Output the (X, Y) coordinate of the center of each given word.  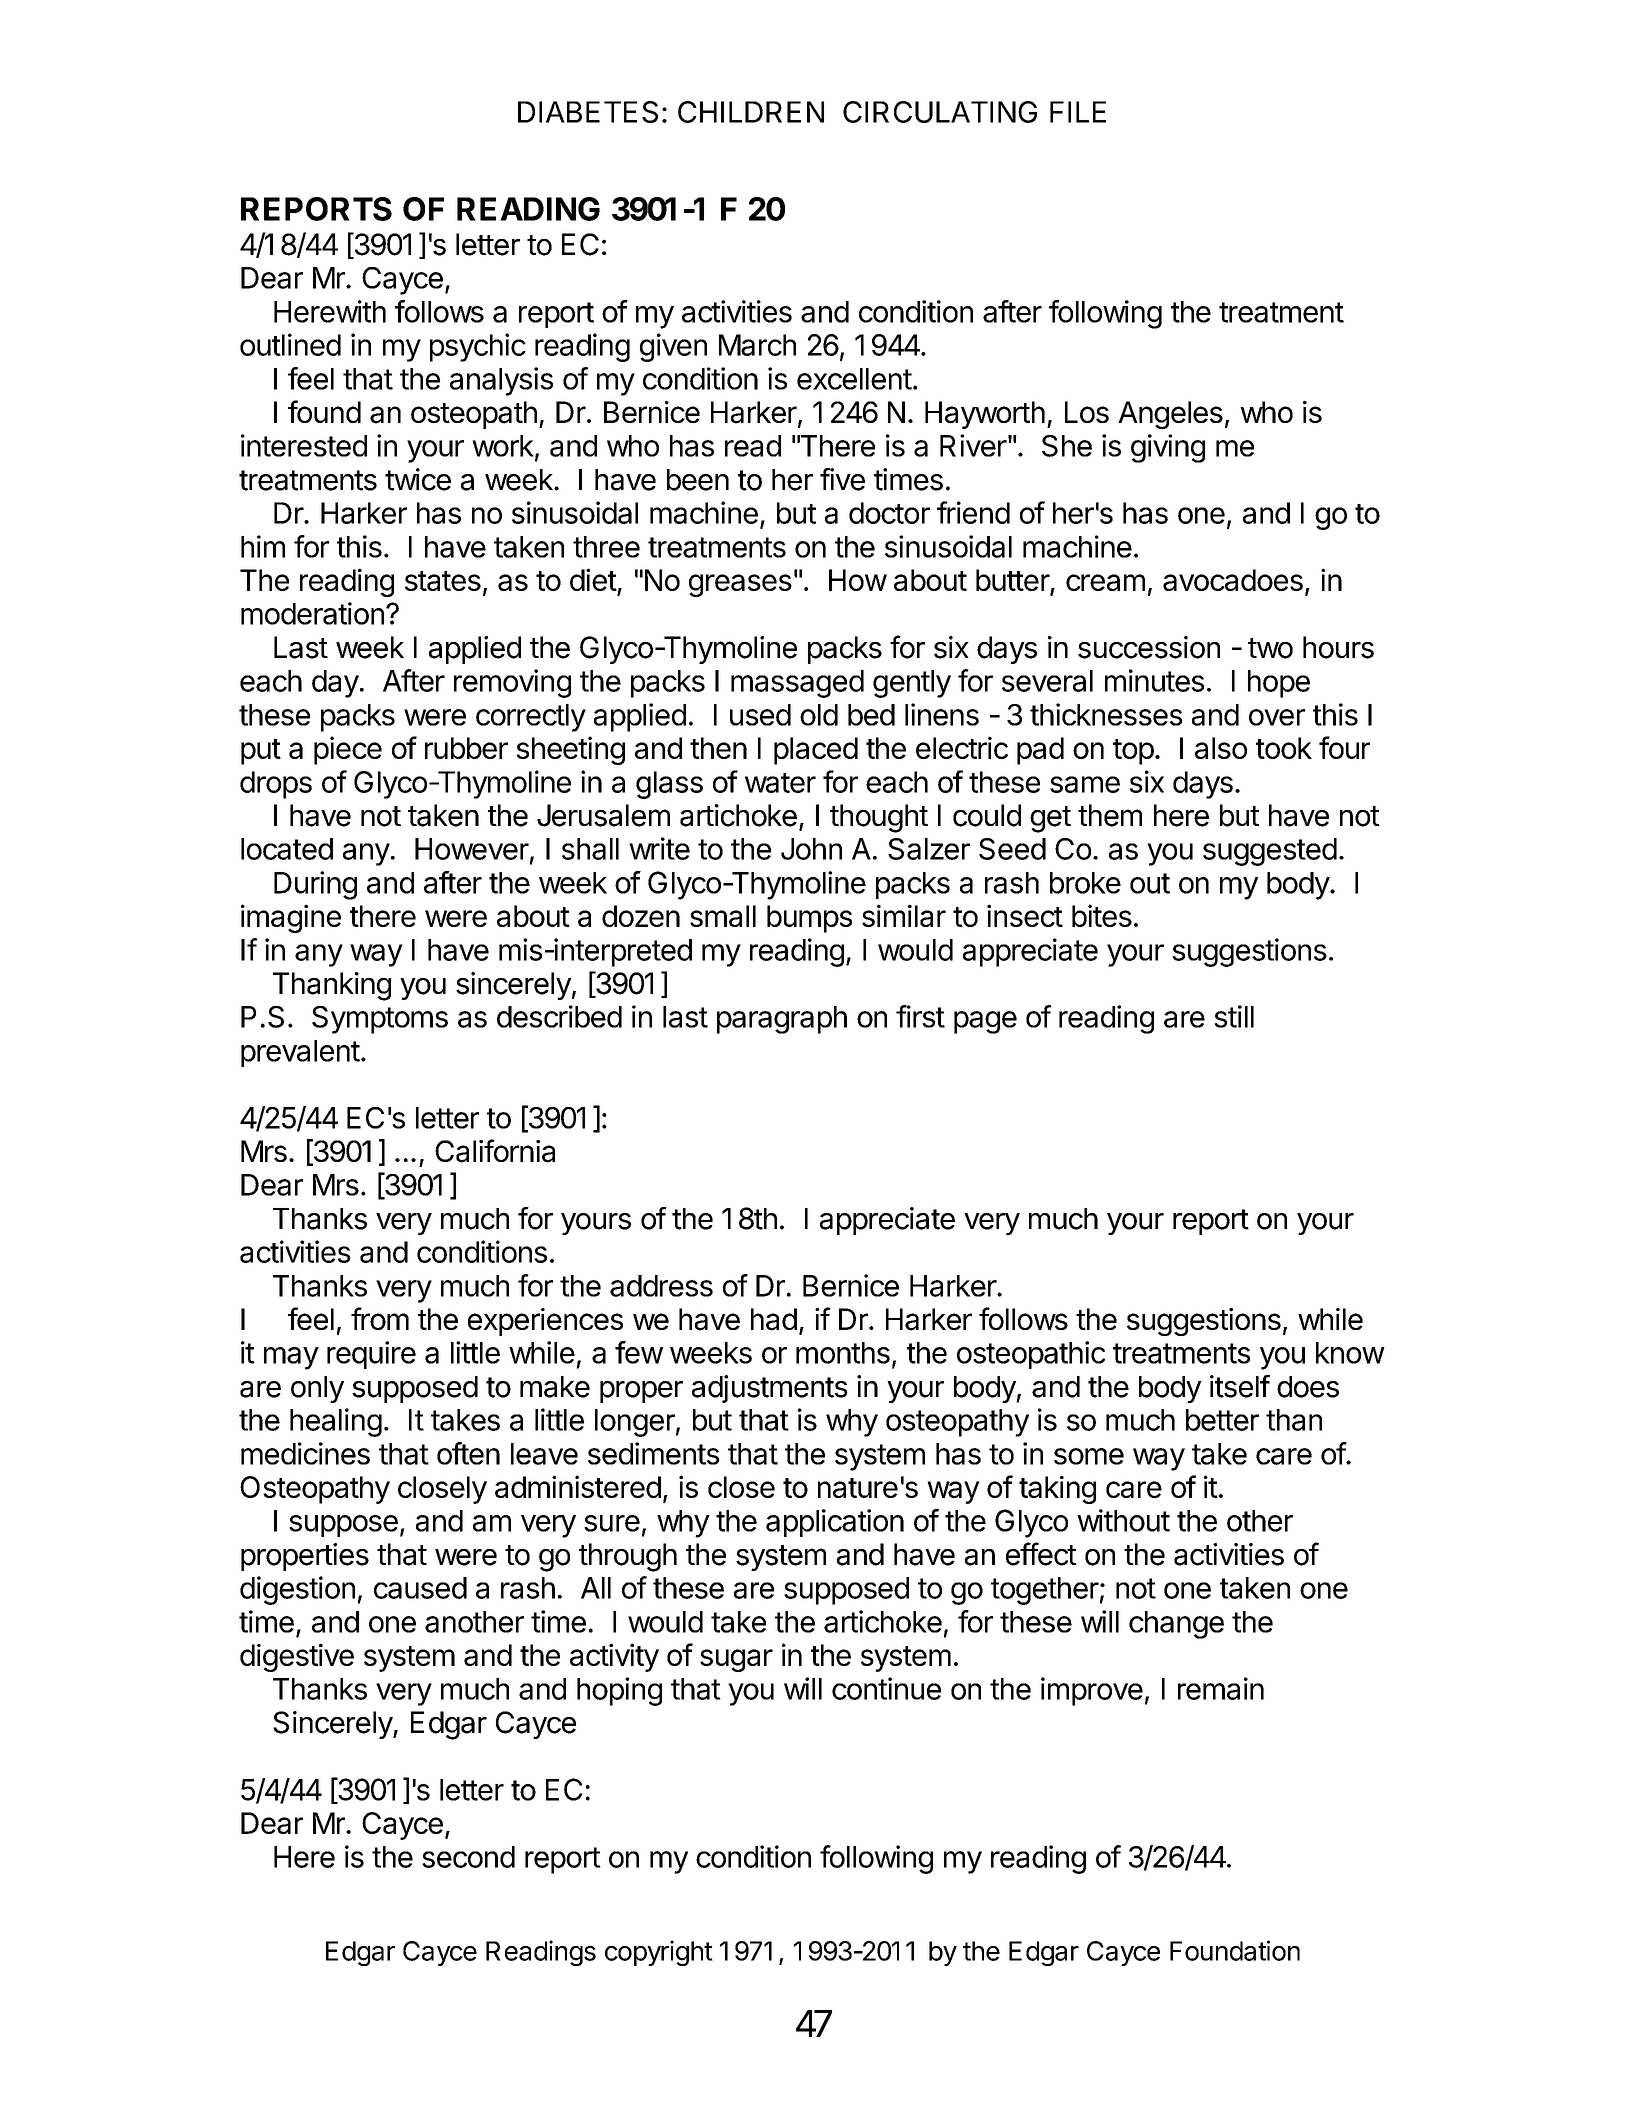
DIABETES (588, 112)
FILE (1078, 112)
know (1350, 1353)
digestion (297, 1590)
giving (1168, 448)
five (842, 479)
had (774, 1319)
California (495, 1151)
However (472, 849)
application (835, 1523)
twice (418, 479)
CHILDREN (751, 112)
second (468, 1857)
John (811, 849)
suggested (1270, 852)
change (1176, 1625)
